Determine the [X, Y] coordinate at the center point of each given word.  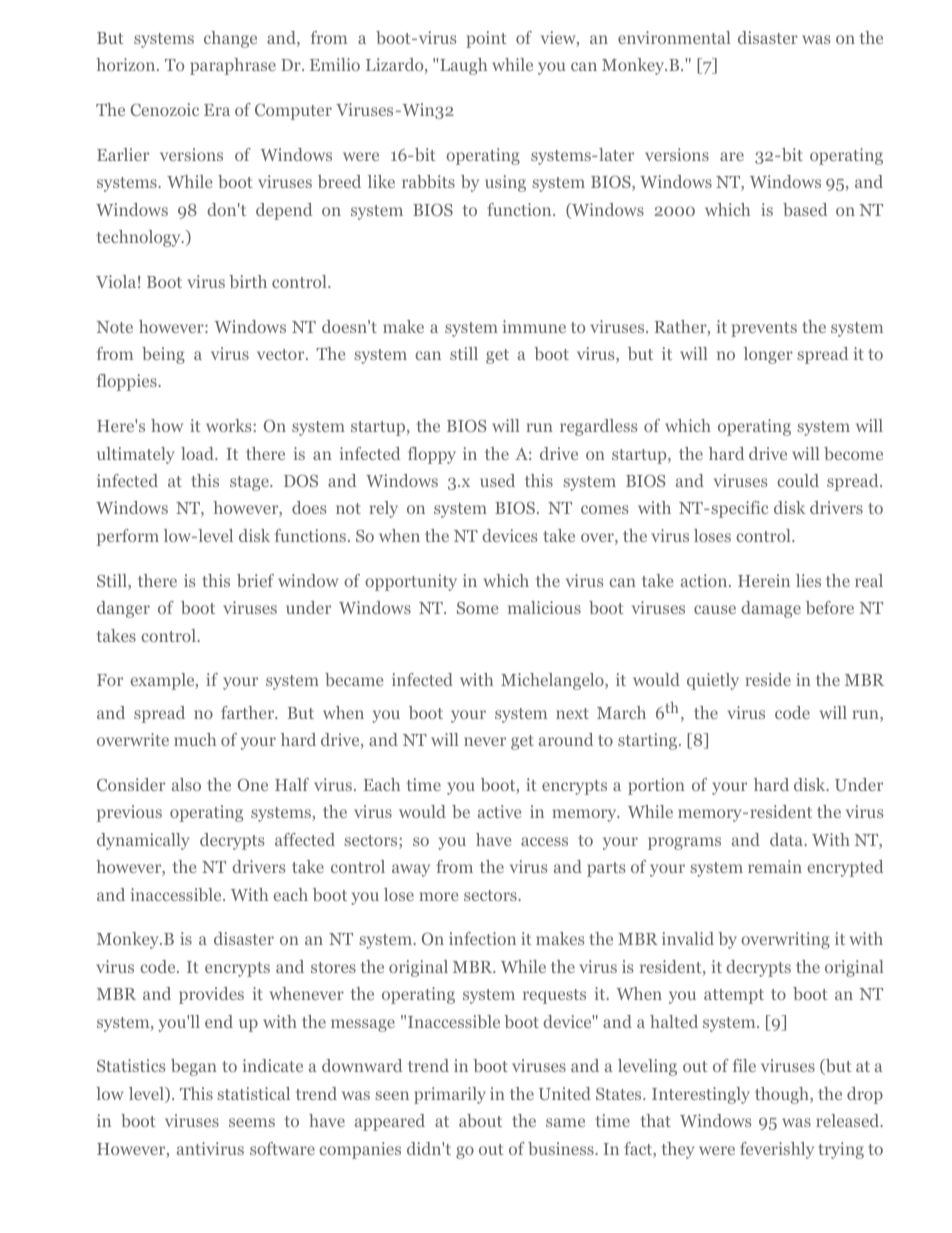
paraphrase [233, 66]
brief [255, 580]
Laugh [462, 66]
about [480, 1120]
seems [252, 1122]
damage [771, 609]
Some [477, 608]
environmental [674, 37]
